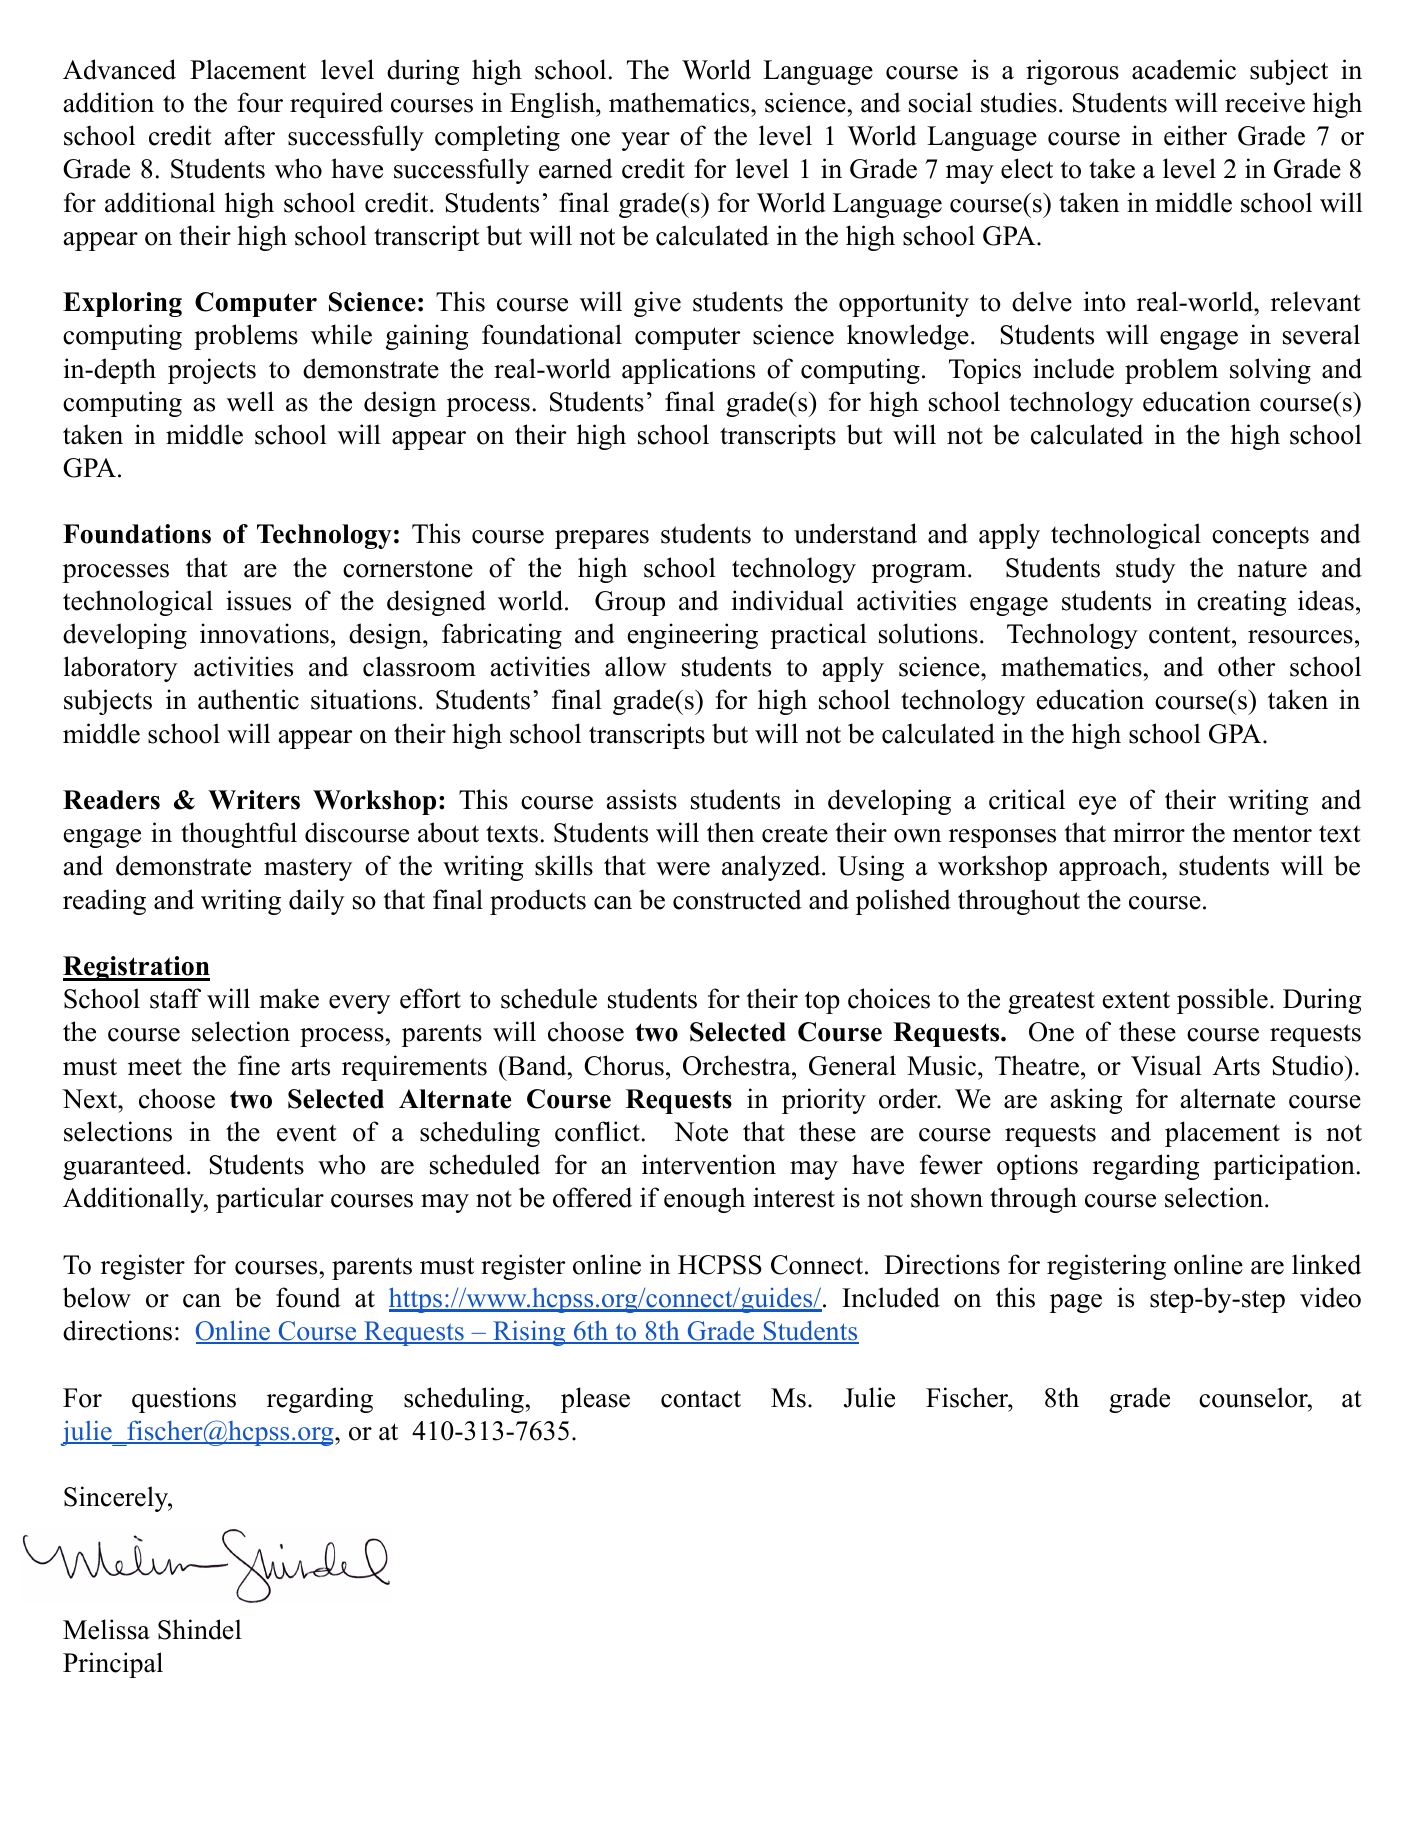 The width and height of the screenshot is (1425, 1845). What do you see at coordinates (1076, 1303) in the screenshot?
I see `page` at bounding box center [1076, 1303].
